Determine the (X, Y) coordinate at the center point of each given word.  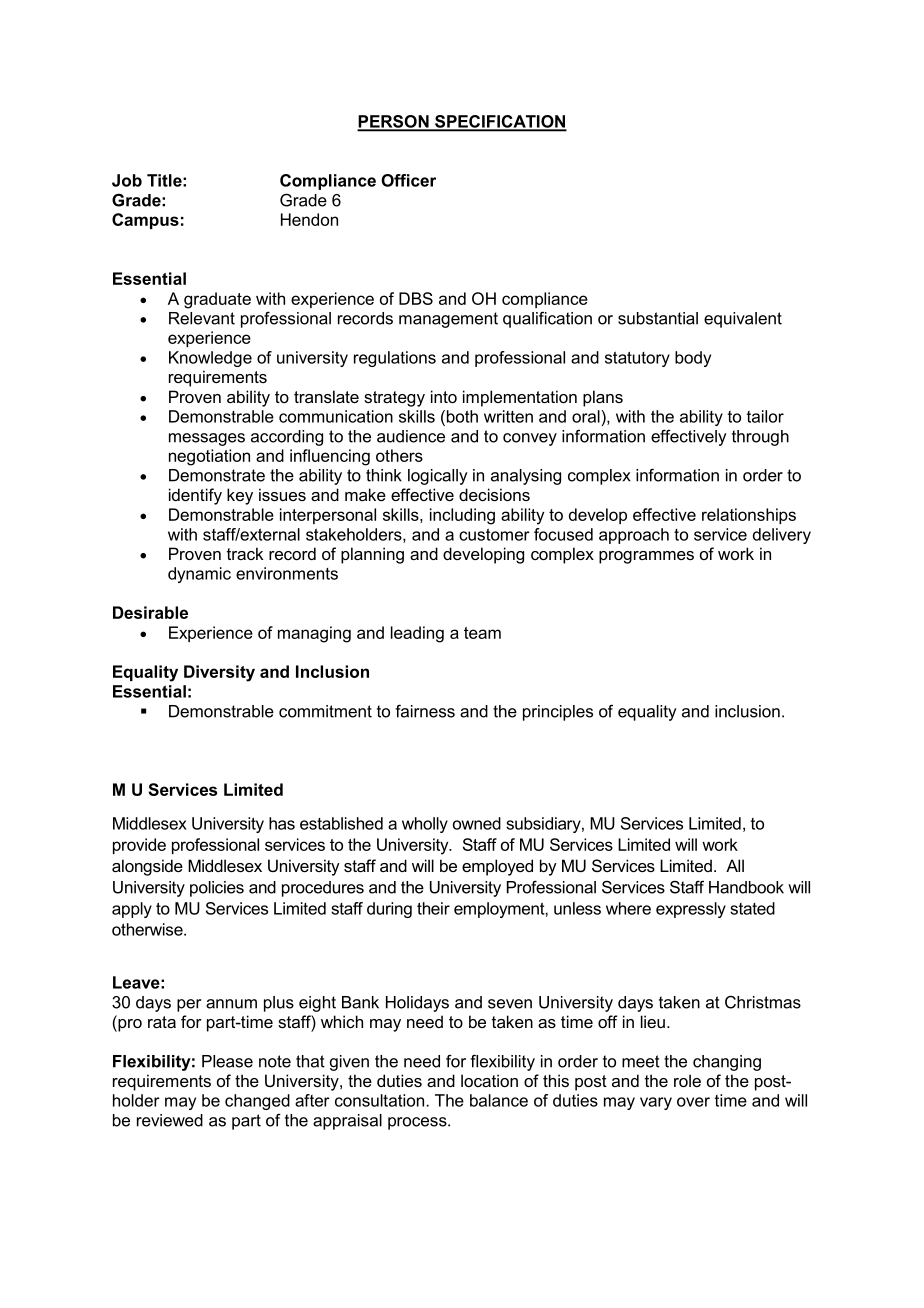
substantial (658, 318)
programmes (646, 557)
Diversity (219, 673)
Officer (408, 180)
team (482, 633)
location (489, 1080)
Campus (145, 221)
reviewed (170, 1120)
